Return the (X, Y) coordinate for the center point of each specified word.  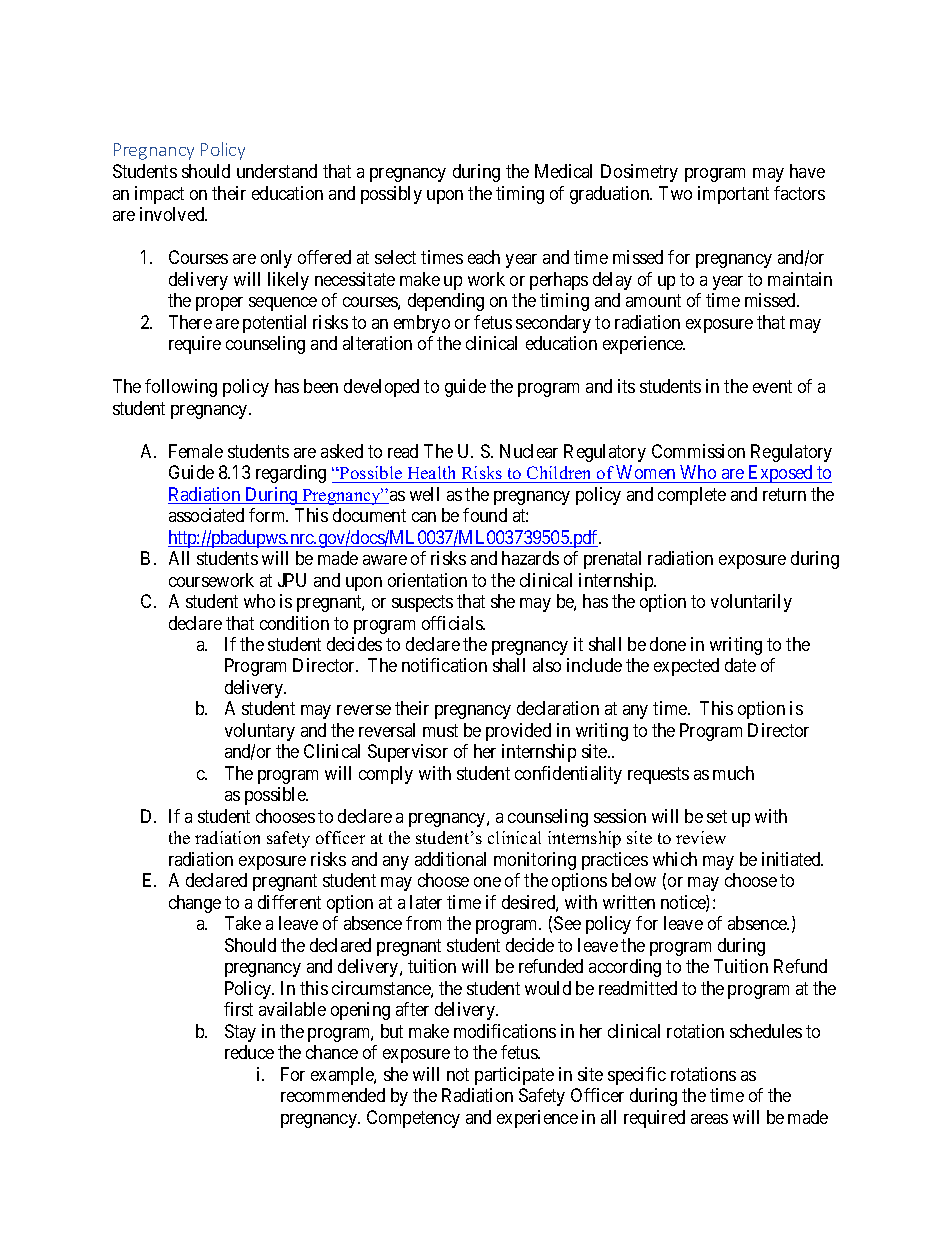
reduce (249, 1052)
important (733, 195)
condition (294, 623)
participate (514, 1076)
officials (453, 623)
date (740, 665)
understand (277, 171)
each (484, 257)
